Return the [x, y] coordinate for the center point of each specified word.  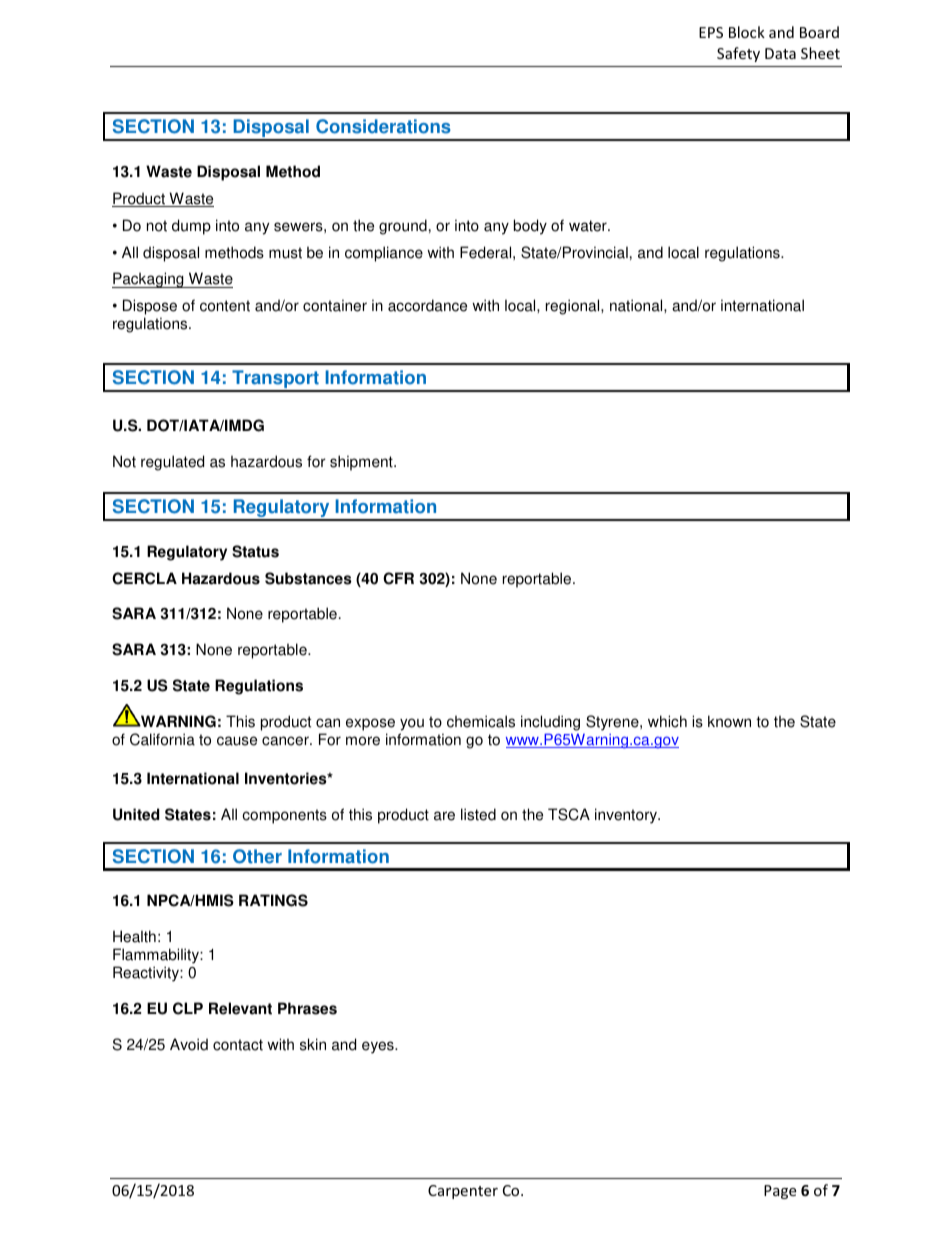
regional [574, 307]
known [729, 721]
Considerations [383, 126]
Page [780, 1192]
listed [478, 814]
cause [237, 741]
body [530, 227]
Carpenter [463, 1192]
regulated [172, 463]
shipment [362, 463]
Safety [738, 54]
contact [238, 1045]
